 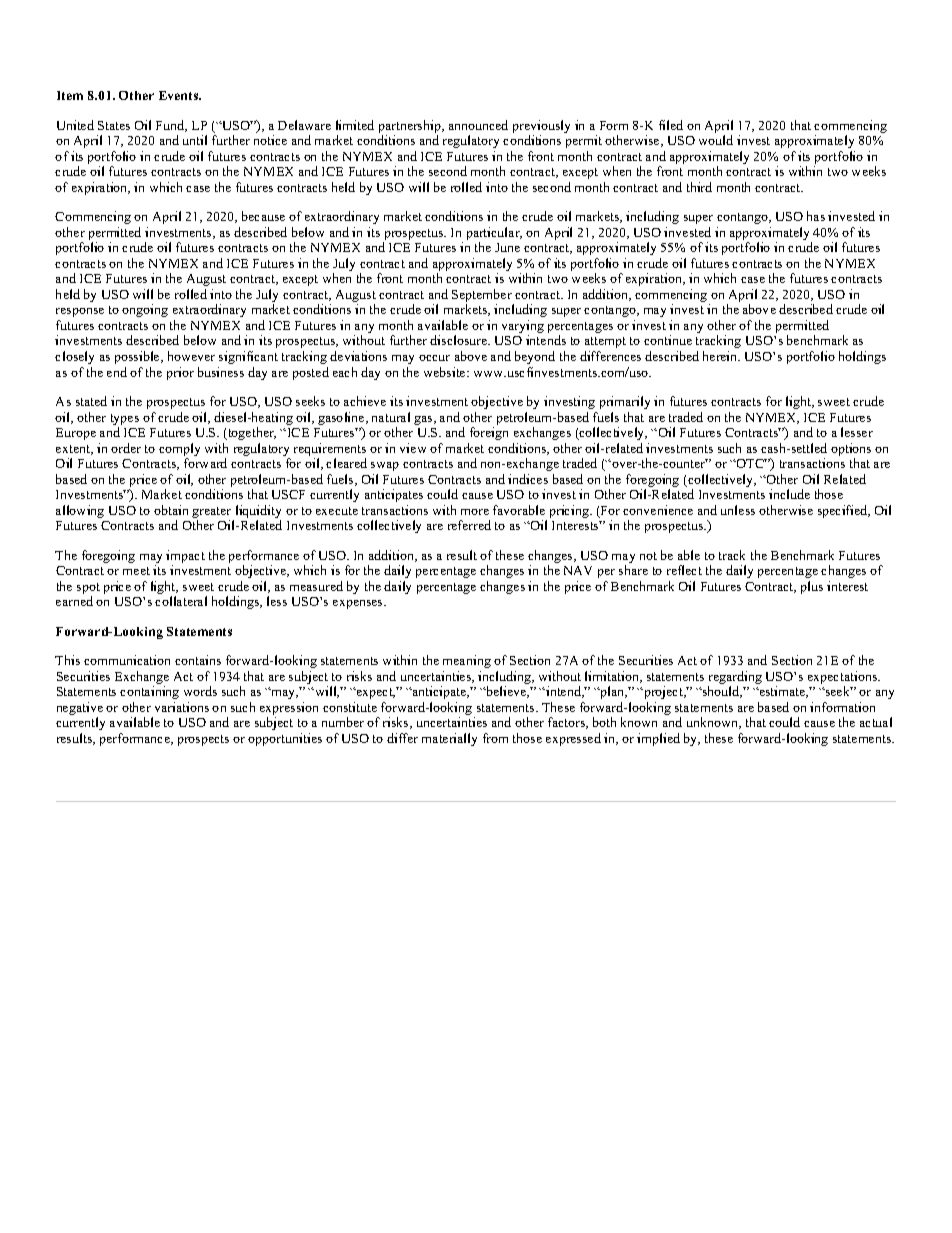 What do you see at coordinates (483, 297) in the screenshot?
I see `September` at bounding box center [483, 297].
